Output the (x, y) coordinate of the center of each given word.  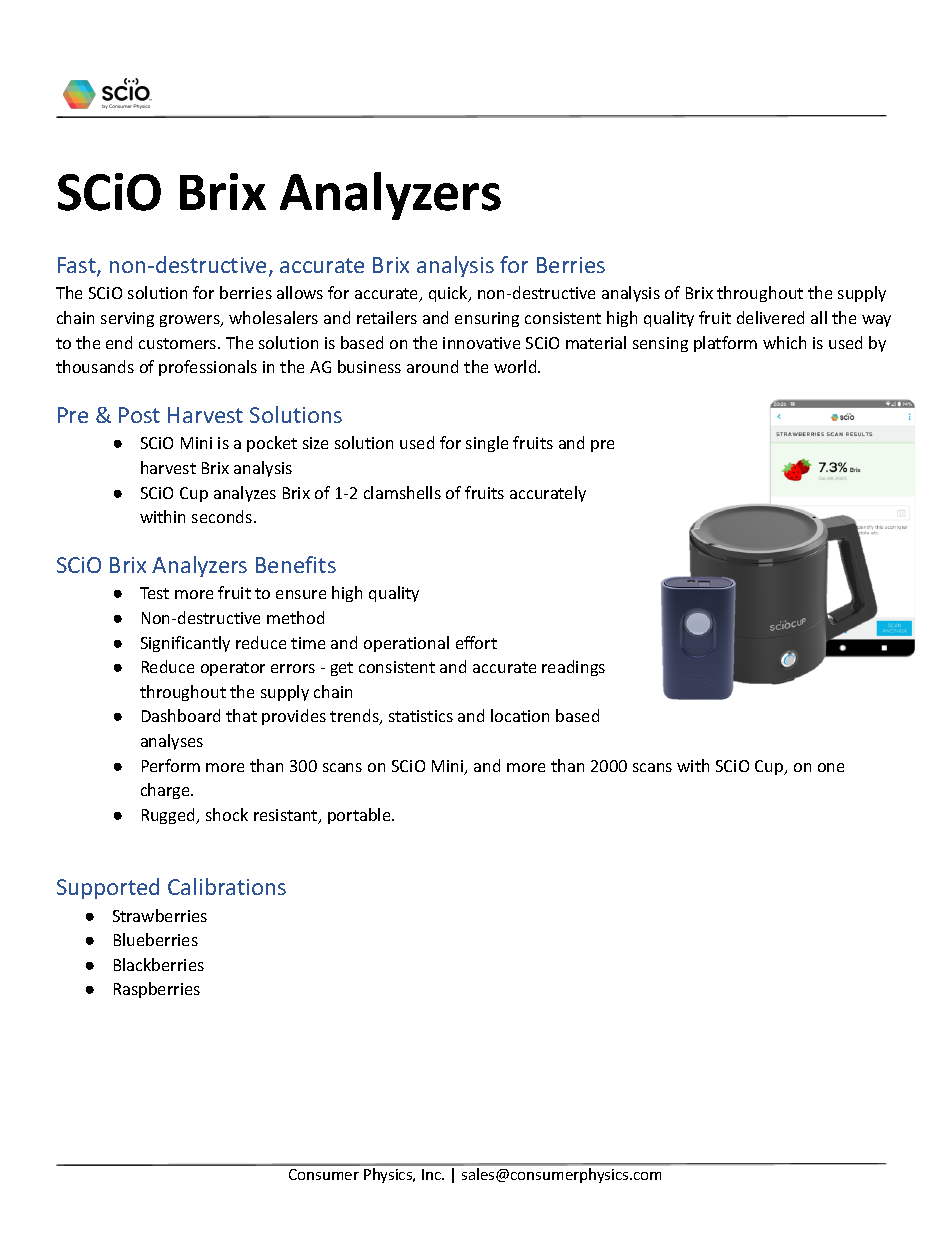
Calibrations (227, 886)
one (831, 767)
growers (191, 321)
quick (449, 294)
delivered (770, 317)
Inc (432, 1174)
